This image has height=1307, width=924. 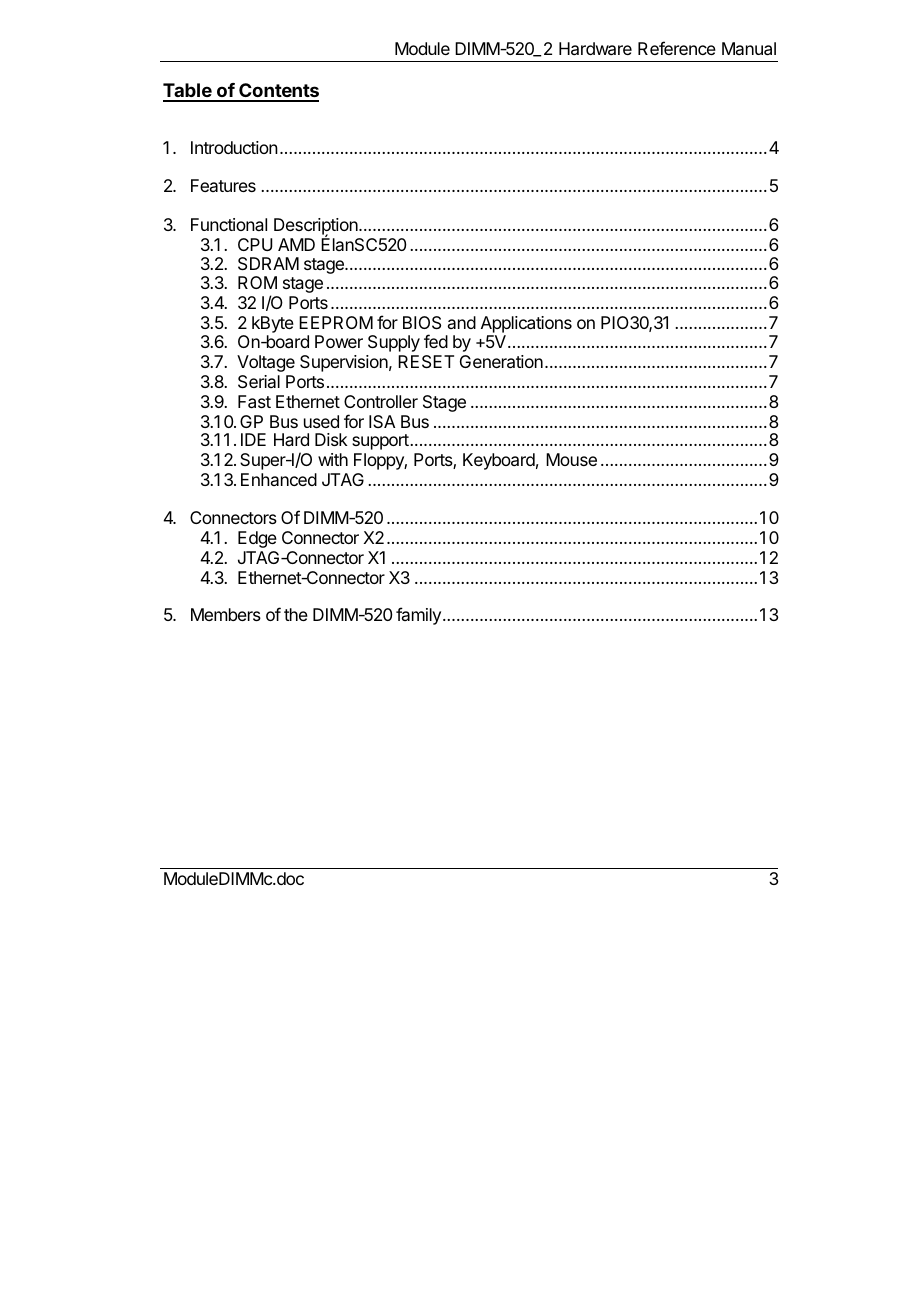 What do you see at coordinates (677, 48) in the image?
I see `Reference` at bounding box center [677, 48].
